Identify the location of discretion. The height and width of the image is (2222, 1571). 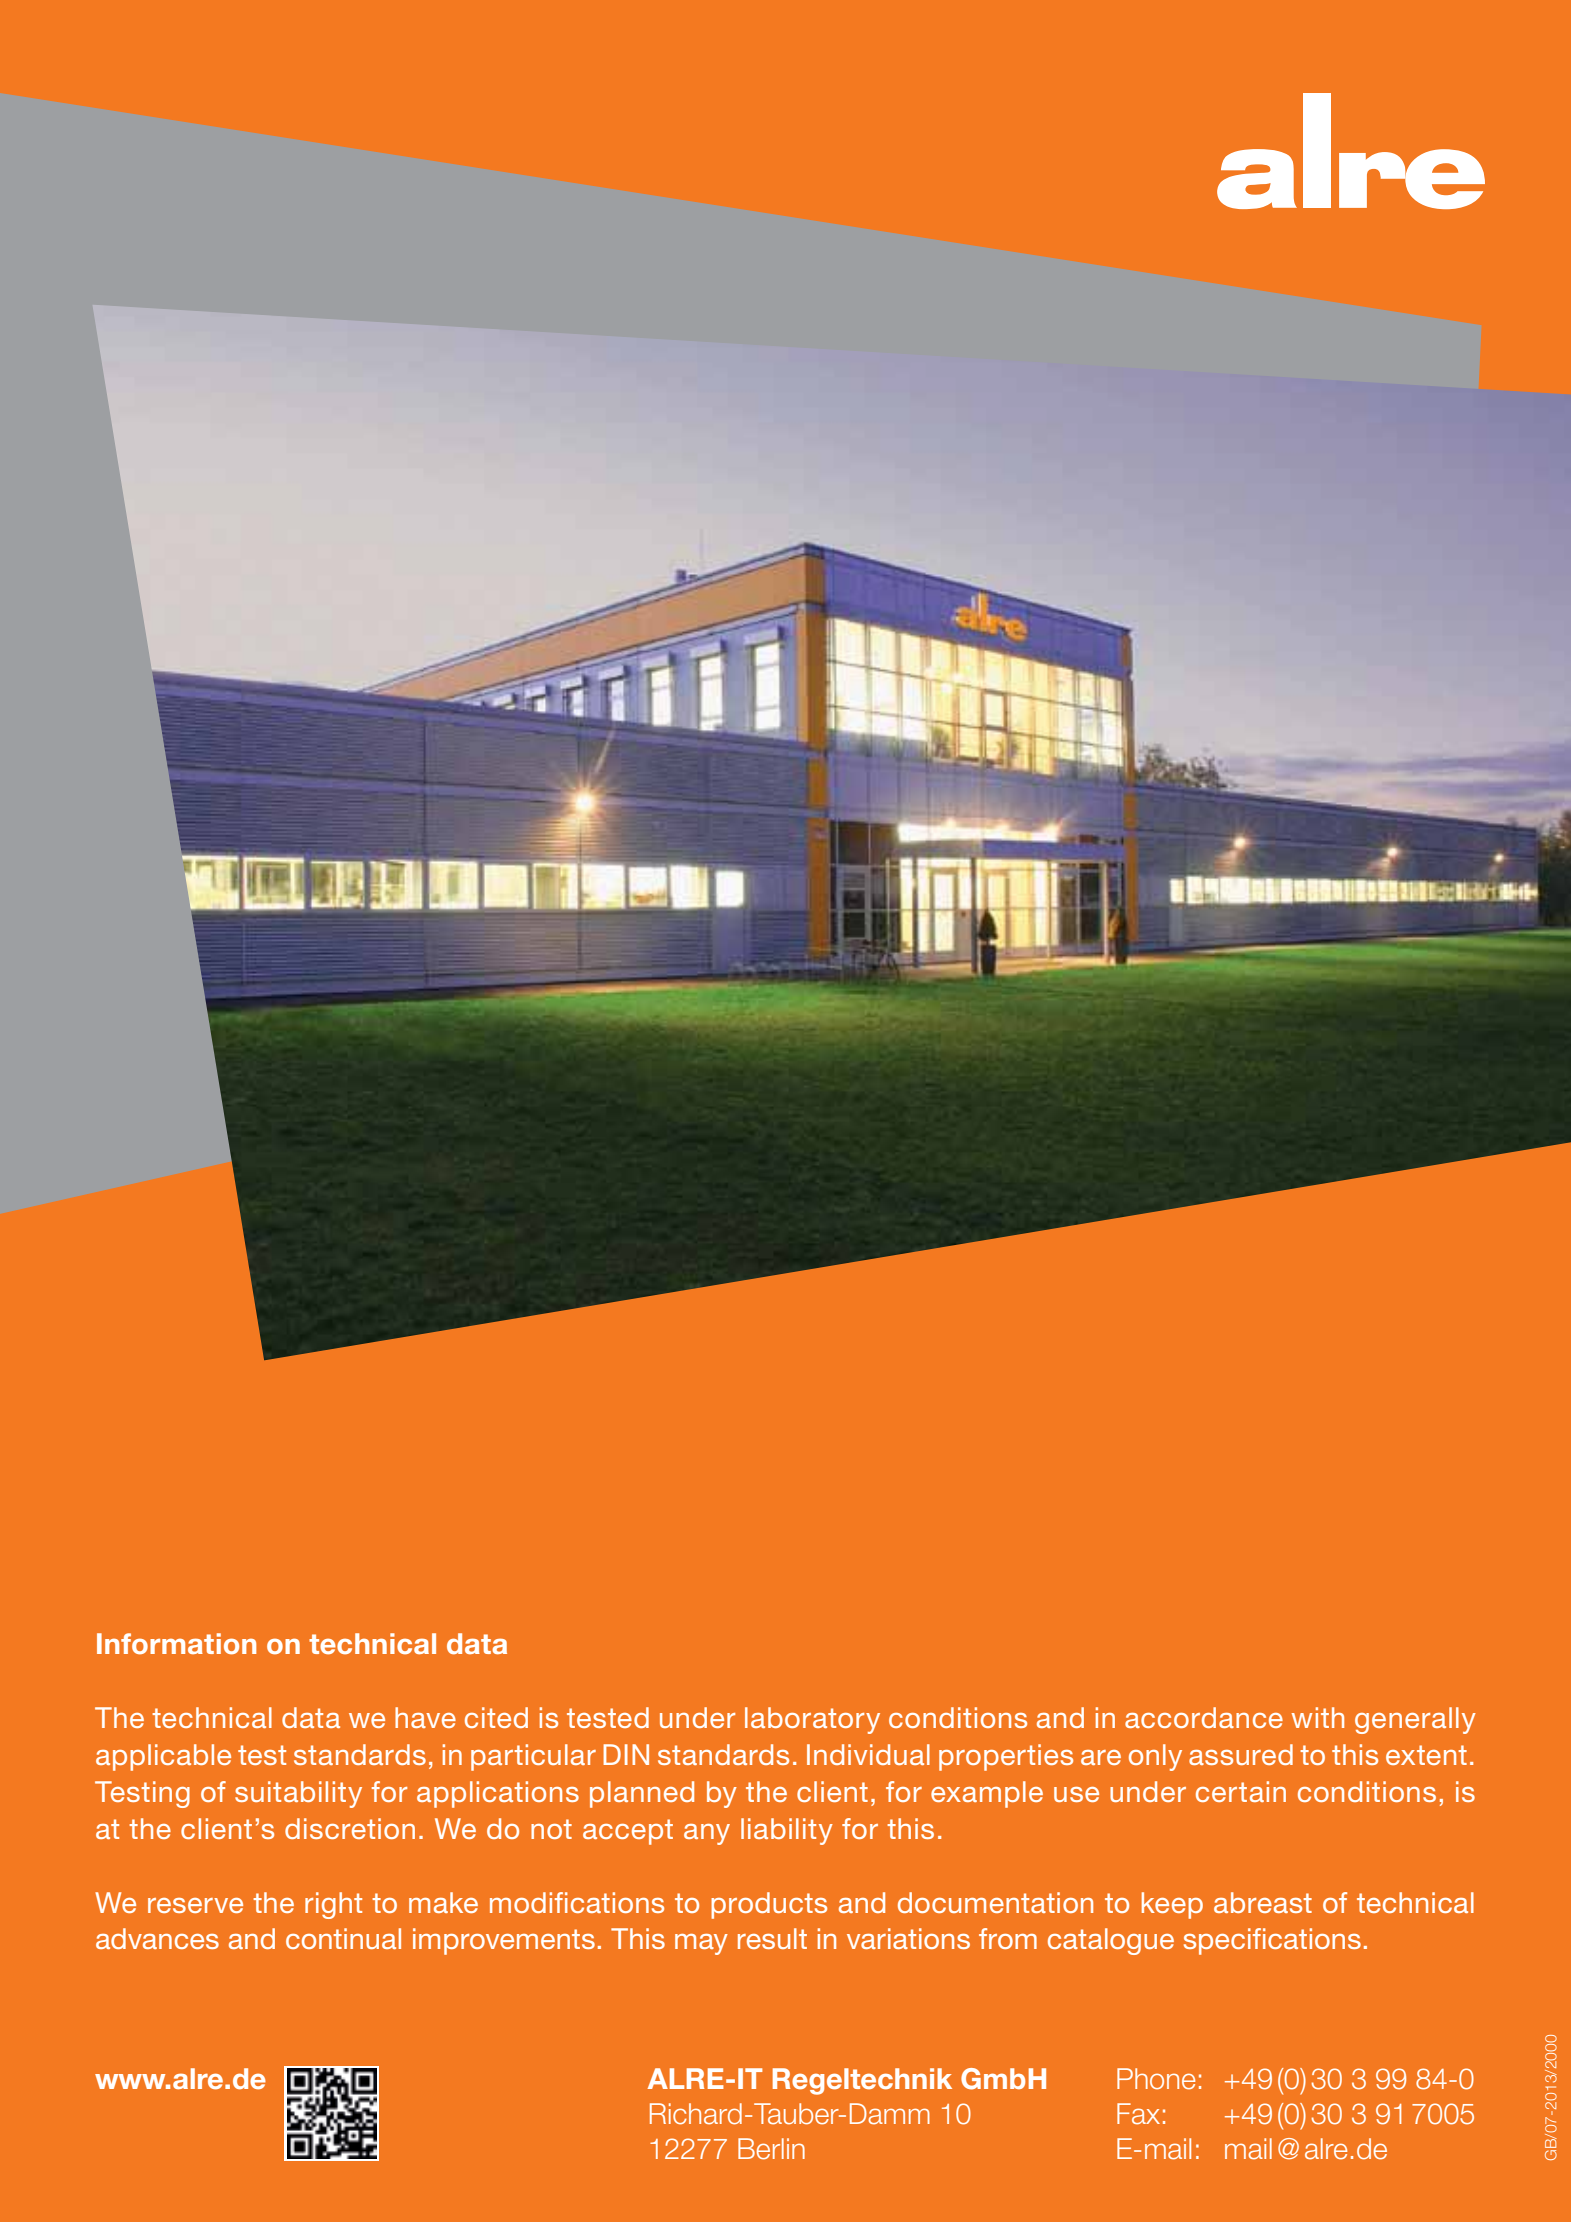
(350, 1828).
